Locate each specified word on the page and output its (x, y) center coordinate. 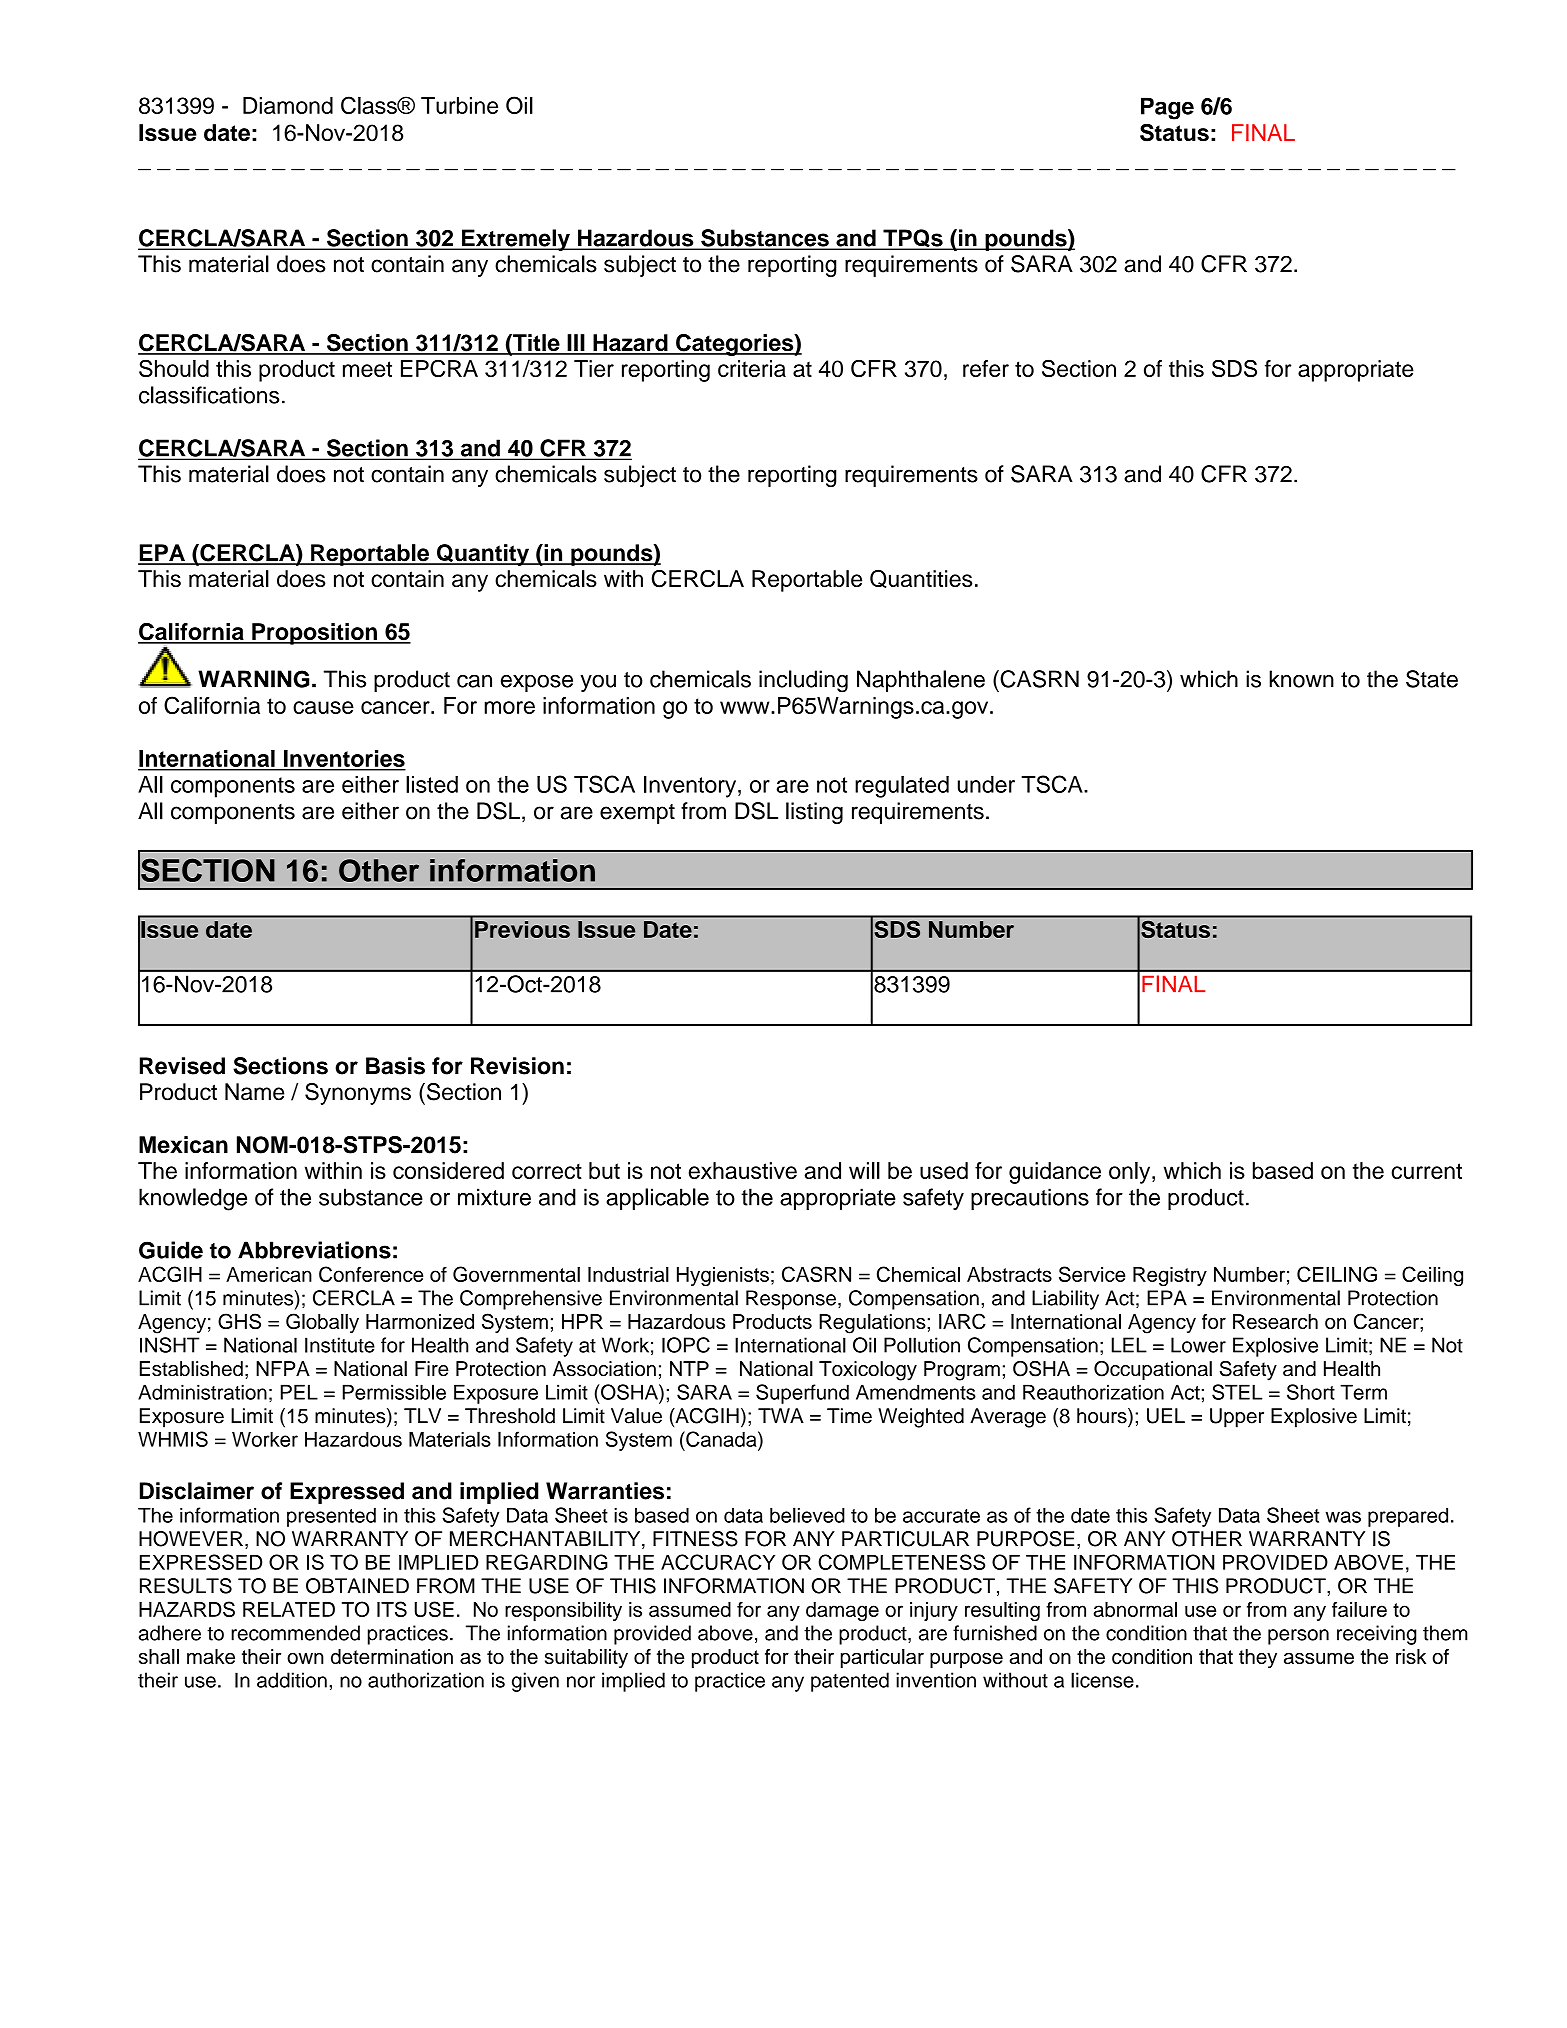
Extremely (516, 240)
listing (814, 813)
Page (1167, 108)
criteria (752, 368)
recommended (295, 1633)
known (1301, 679)
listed (432, 784)
